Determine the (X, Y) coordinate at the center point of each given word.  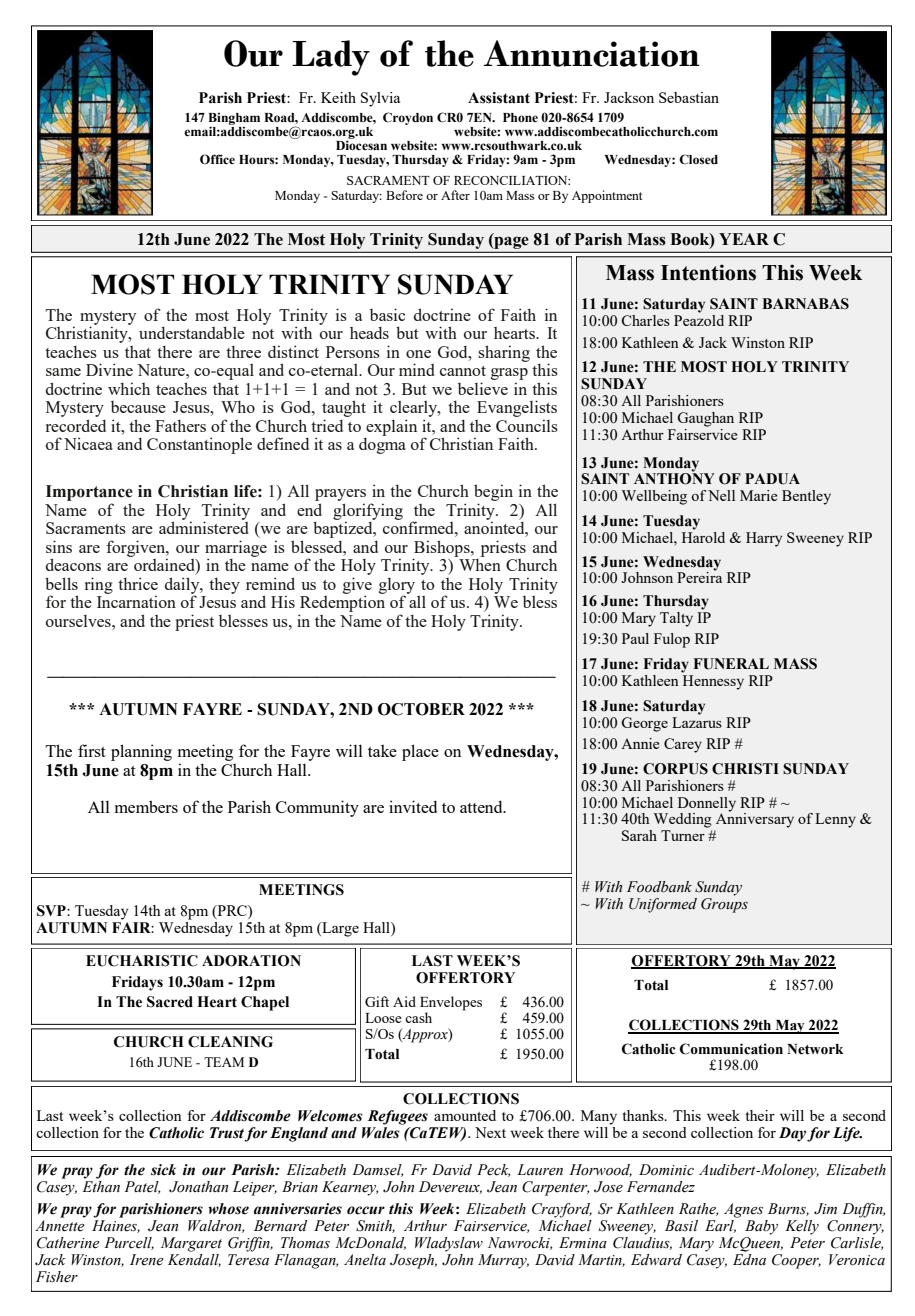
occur (366, 1210)
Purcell (129, 1243)
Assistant (499, 98)
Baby (761, 1227)
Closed (698, 159)
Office (217, 159)
